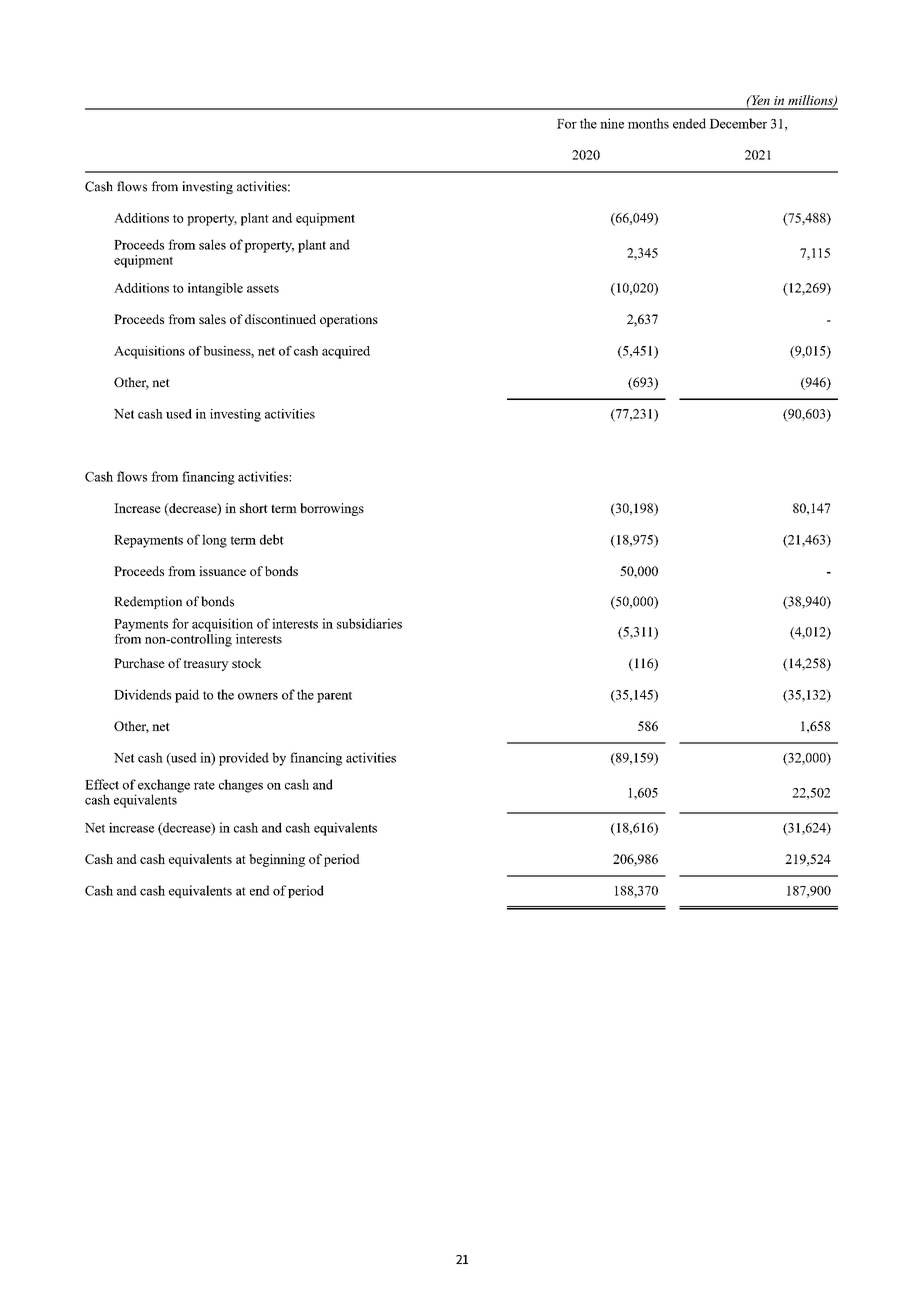 This page has height=1308, width=924. What do you see at coordinates (648, 123) in the page?
I see `months` at bounding box center [648, 123].
